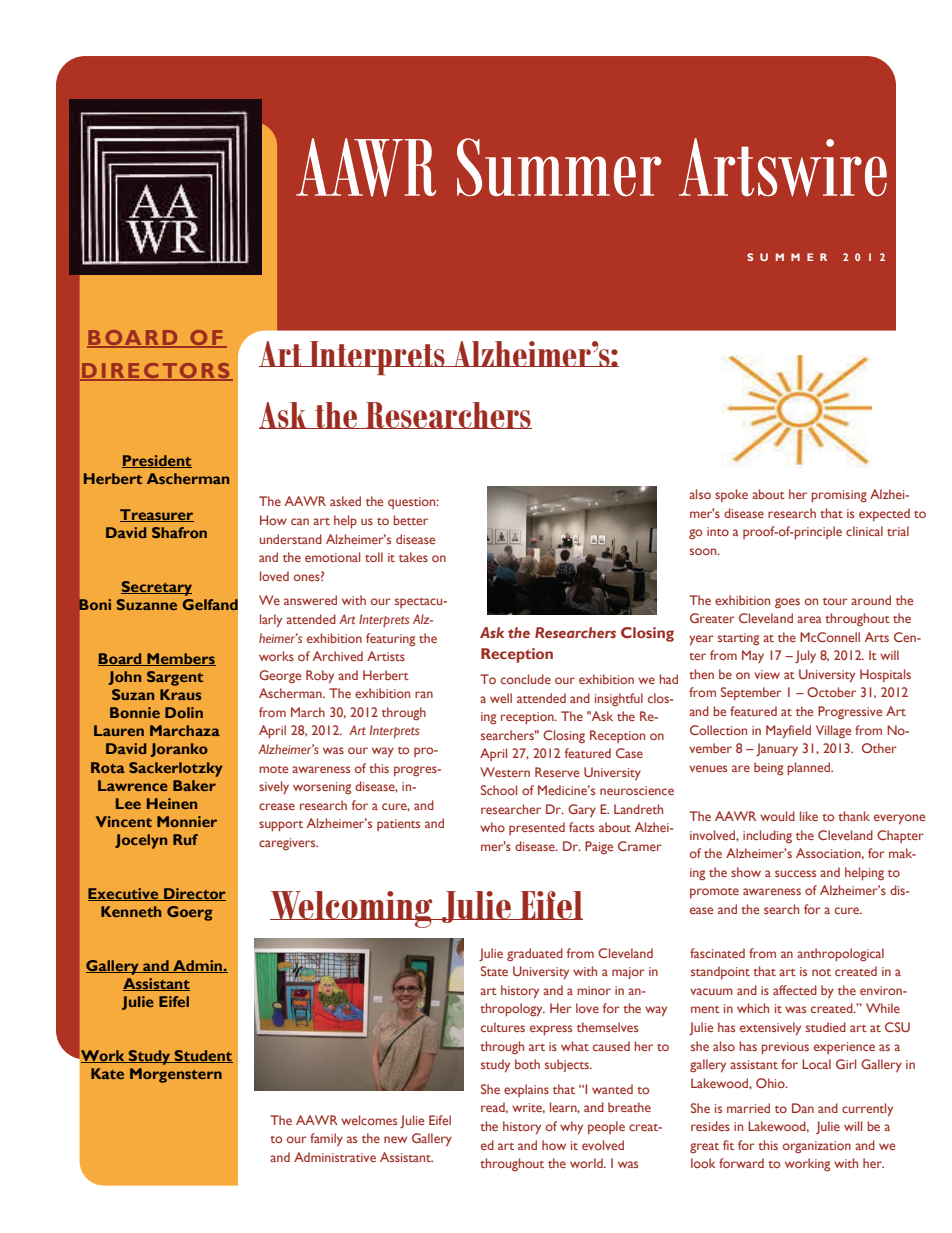 The height and width of the document is (1233, 952). Describe the element at coordinates (157, 461) in the document. I see `President` at that location.
